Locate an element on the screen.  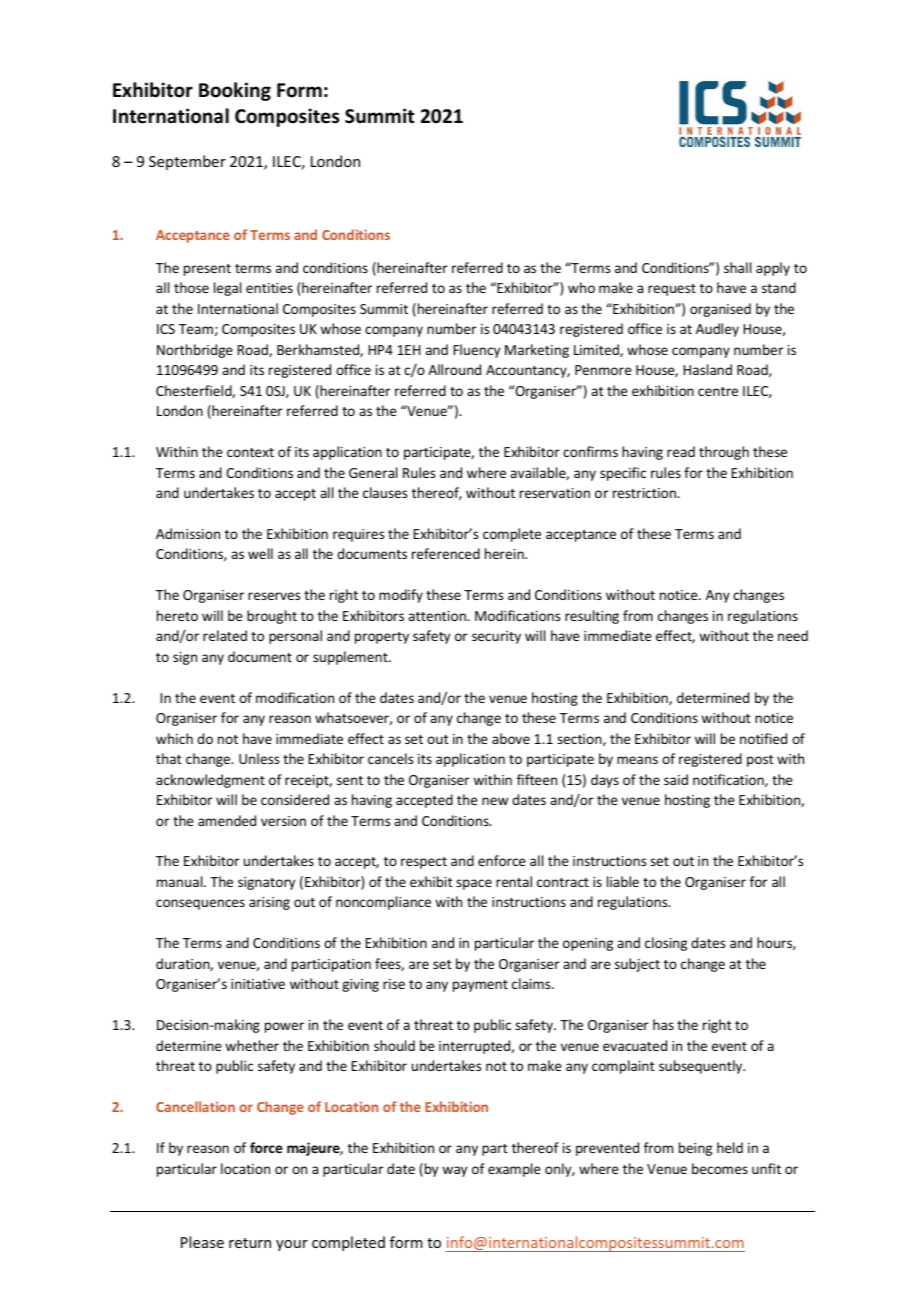
space is located at coordinates (474, 884).
